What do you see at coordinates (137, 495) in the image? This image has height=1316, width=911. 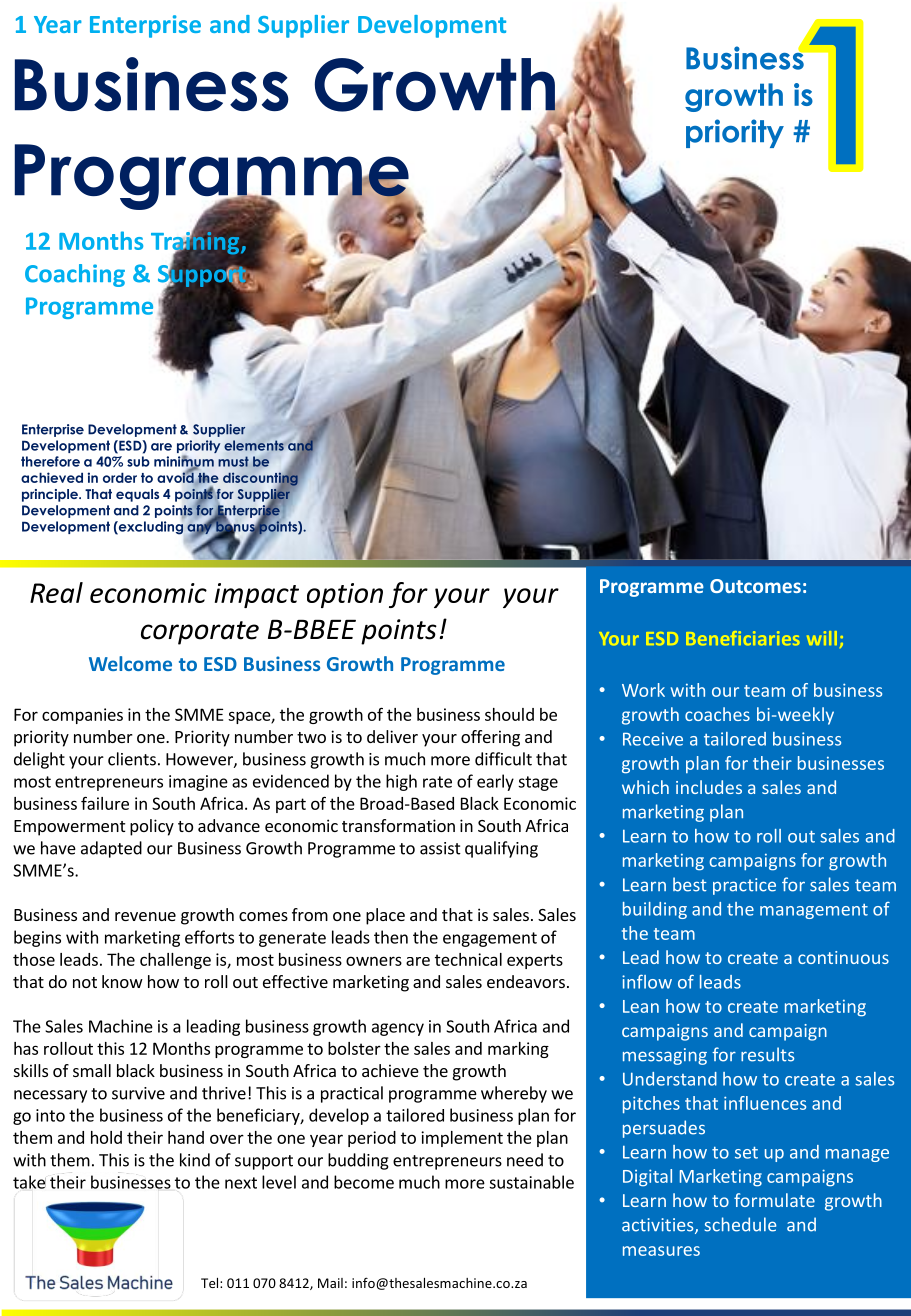 I see `equals` at bounding box center [137, 495].
